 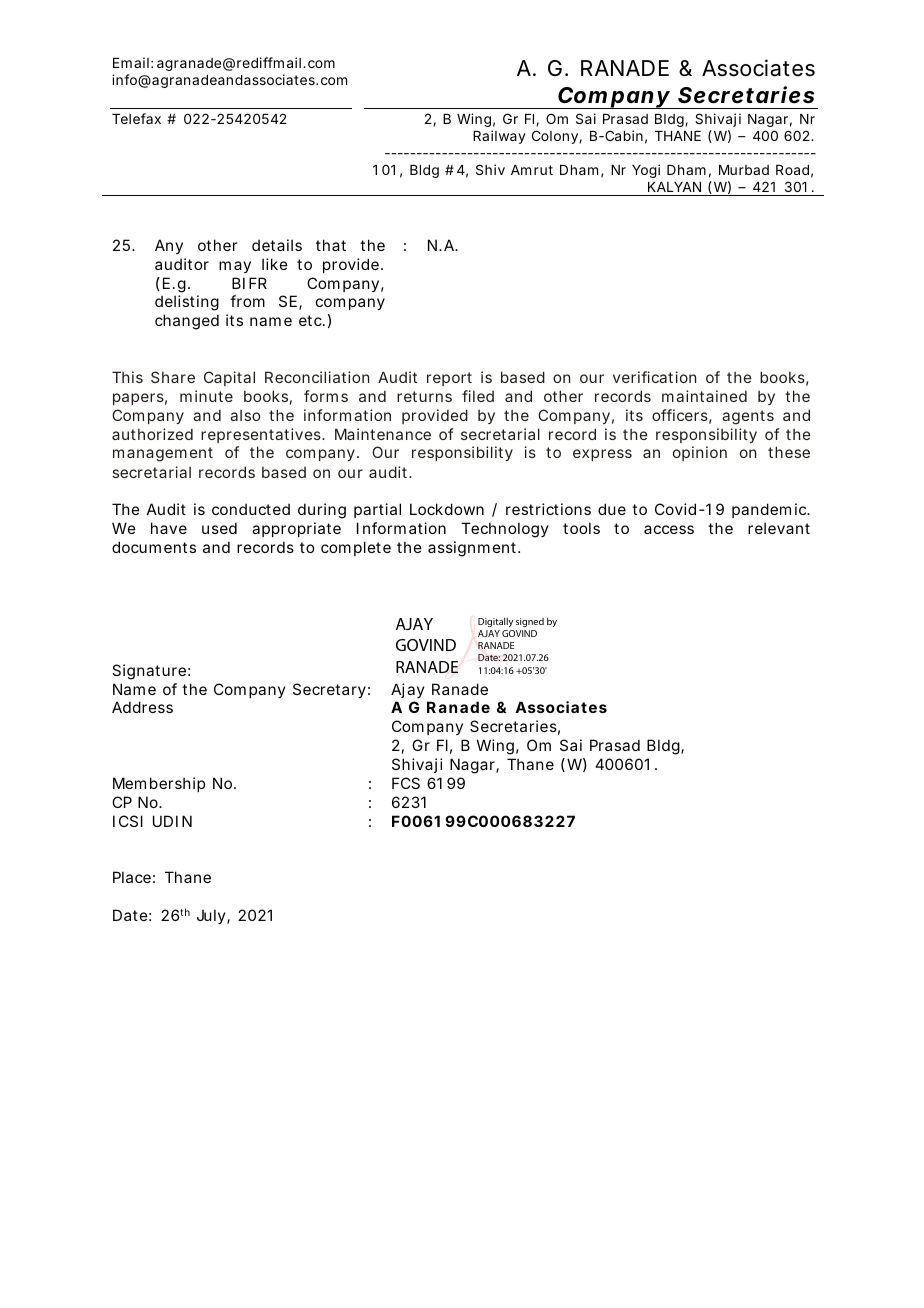 I want to click on Railway, so click(x=499, y=137).
